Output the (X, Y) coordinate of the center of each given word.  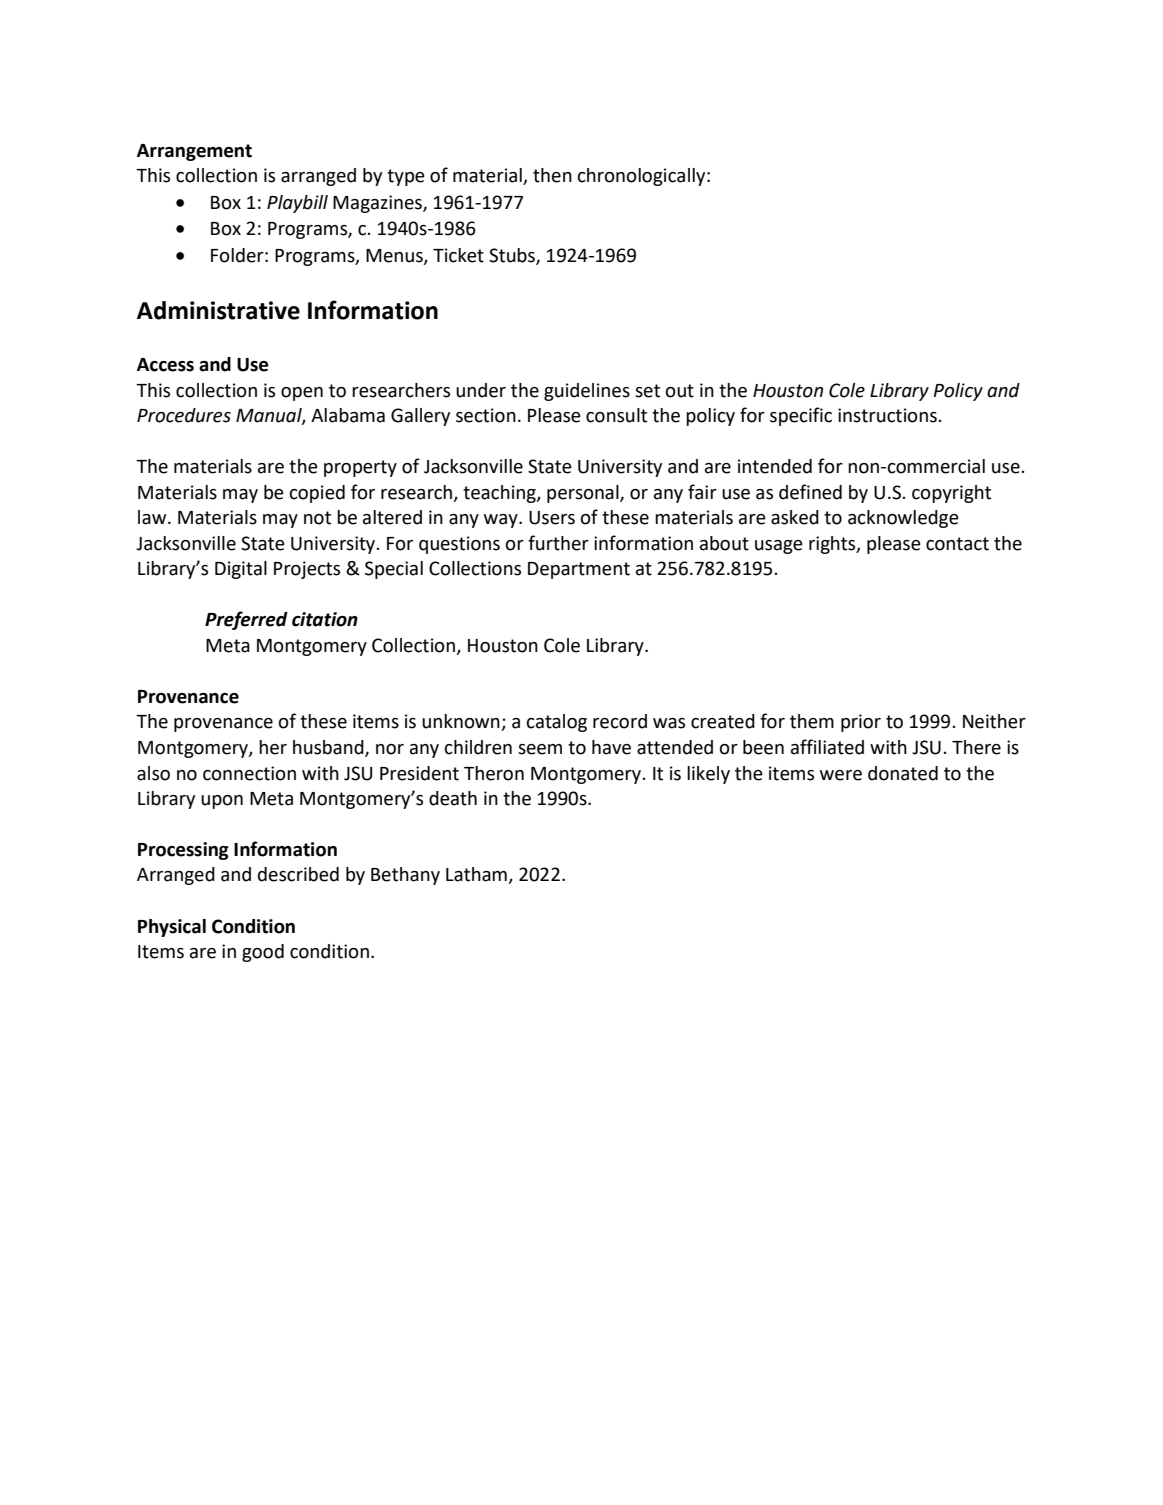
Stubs (513, 256)
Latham (477, 875)
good (263, 953)
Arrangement (194, 152)
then (552, 175)
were (841, 775)
